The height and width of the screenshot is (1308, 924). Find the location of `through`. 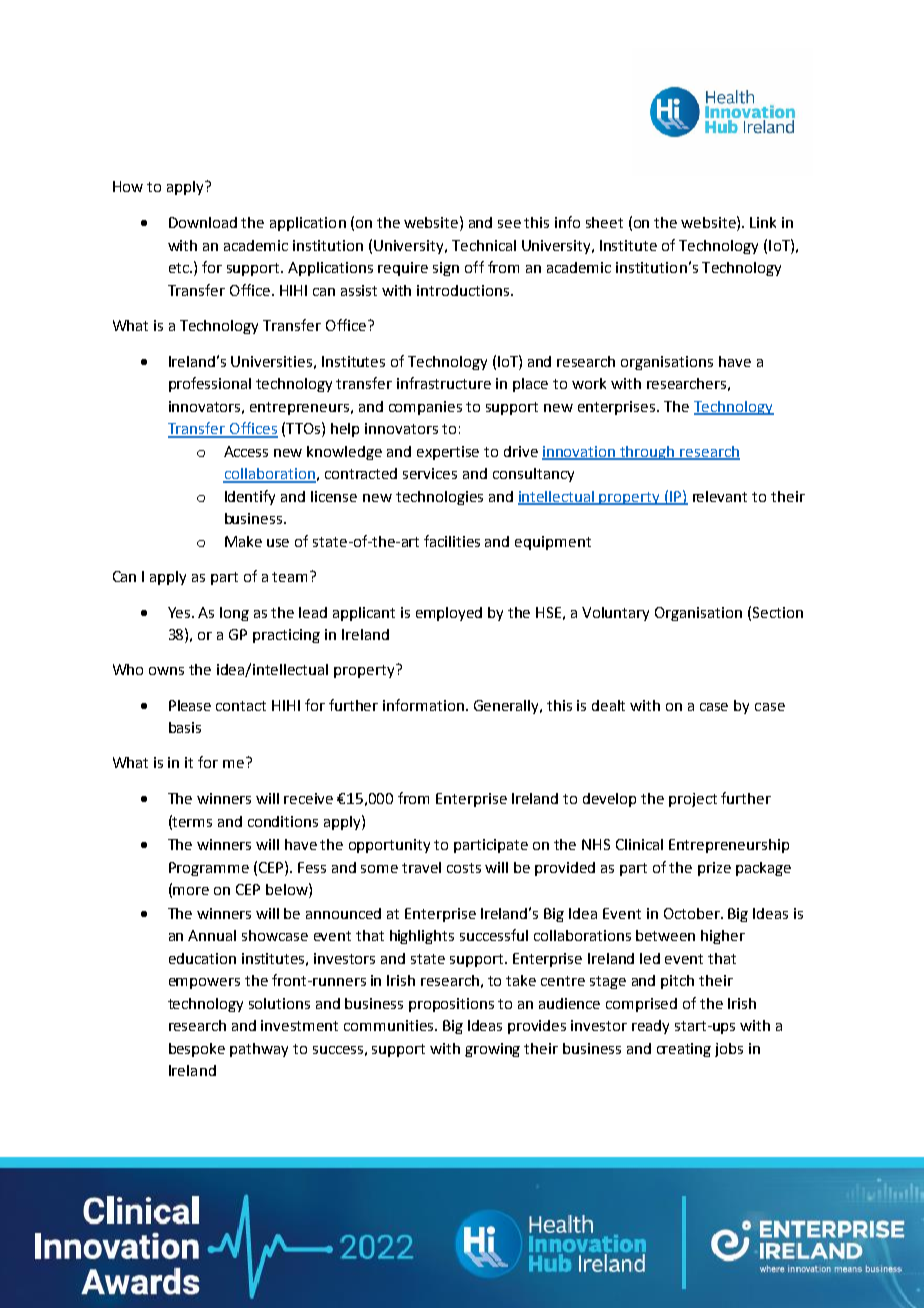

through is located at coordinates (647, 453).
